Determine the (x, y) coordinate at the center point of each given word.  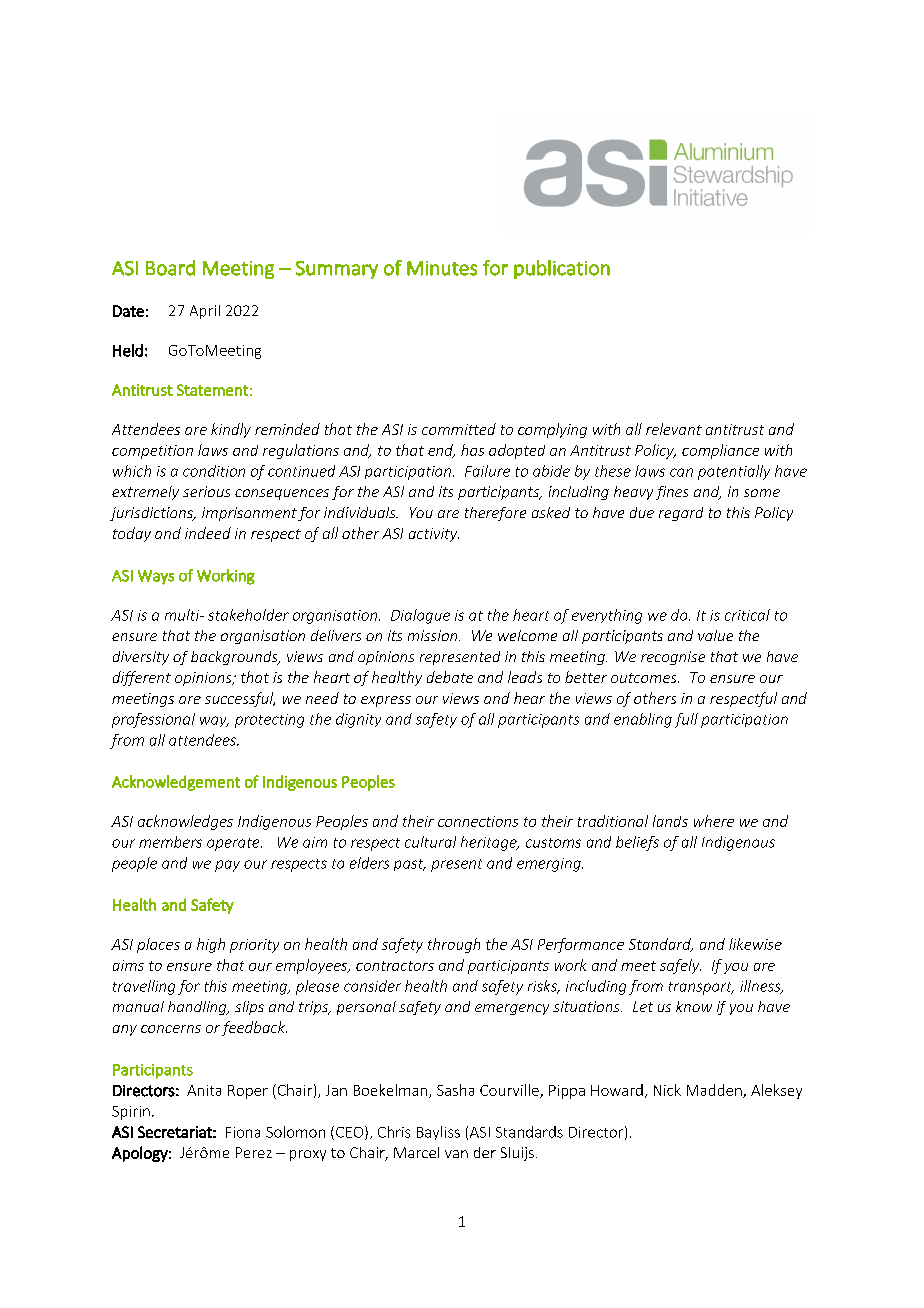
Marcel (416, 1152)
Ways (156, 577)
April (205, 312)
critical (747, 615)
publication (562, 269)
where (714, 821)
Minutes (442, 268)
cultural (430, 842)
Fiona (243, 1132)
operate (234, 844)
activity (434, 535)
